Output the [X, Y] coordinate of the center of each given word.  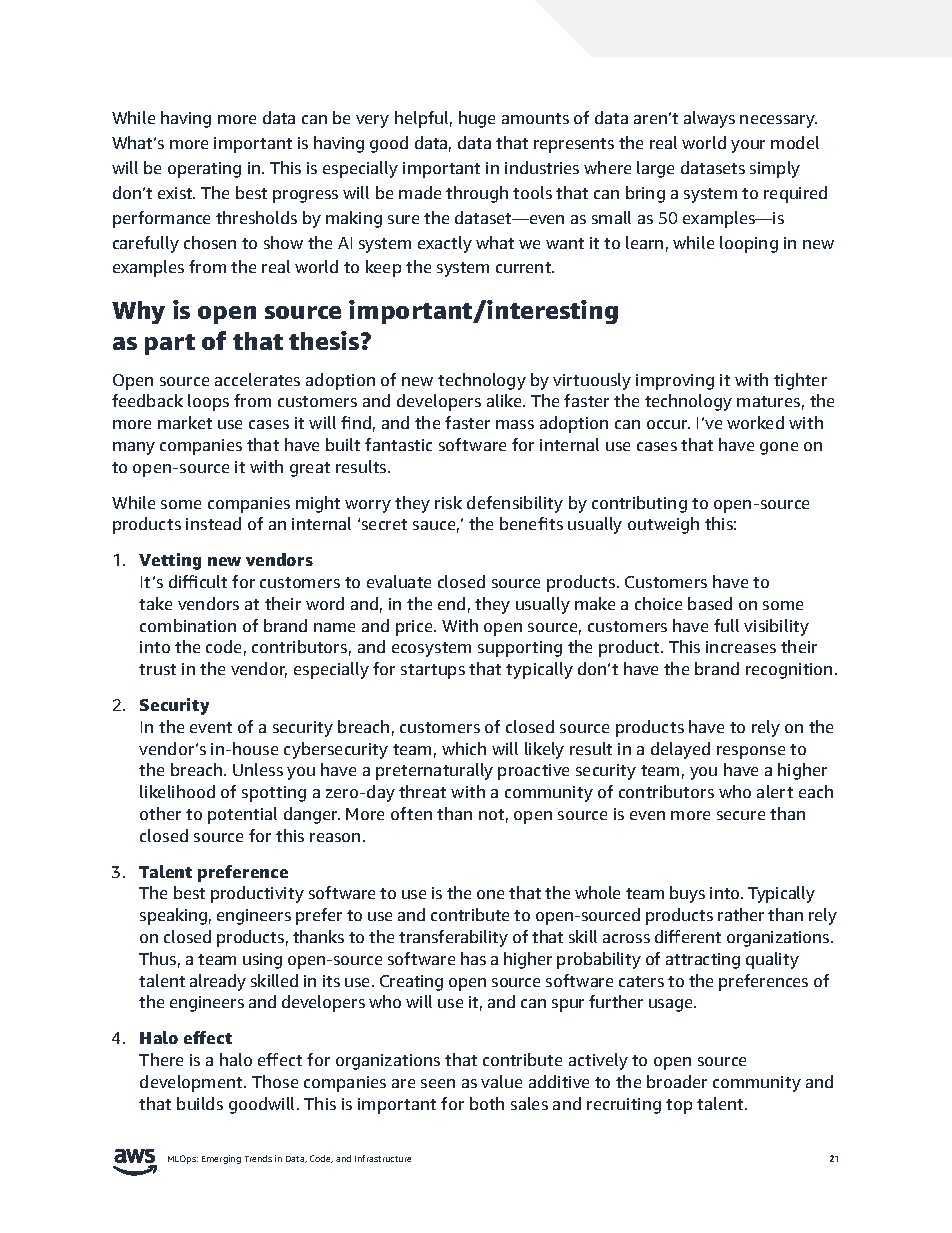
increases [741, 647]
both [487, 1103]
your [748, 146]
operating [204, 170]
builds [200, 1103]
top [679, 1106]
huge [477, 119]
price [415, 628]
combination [188, 625]
